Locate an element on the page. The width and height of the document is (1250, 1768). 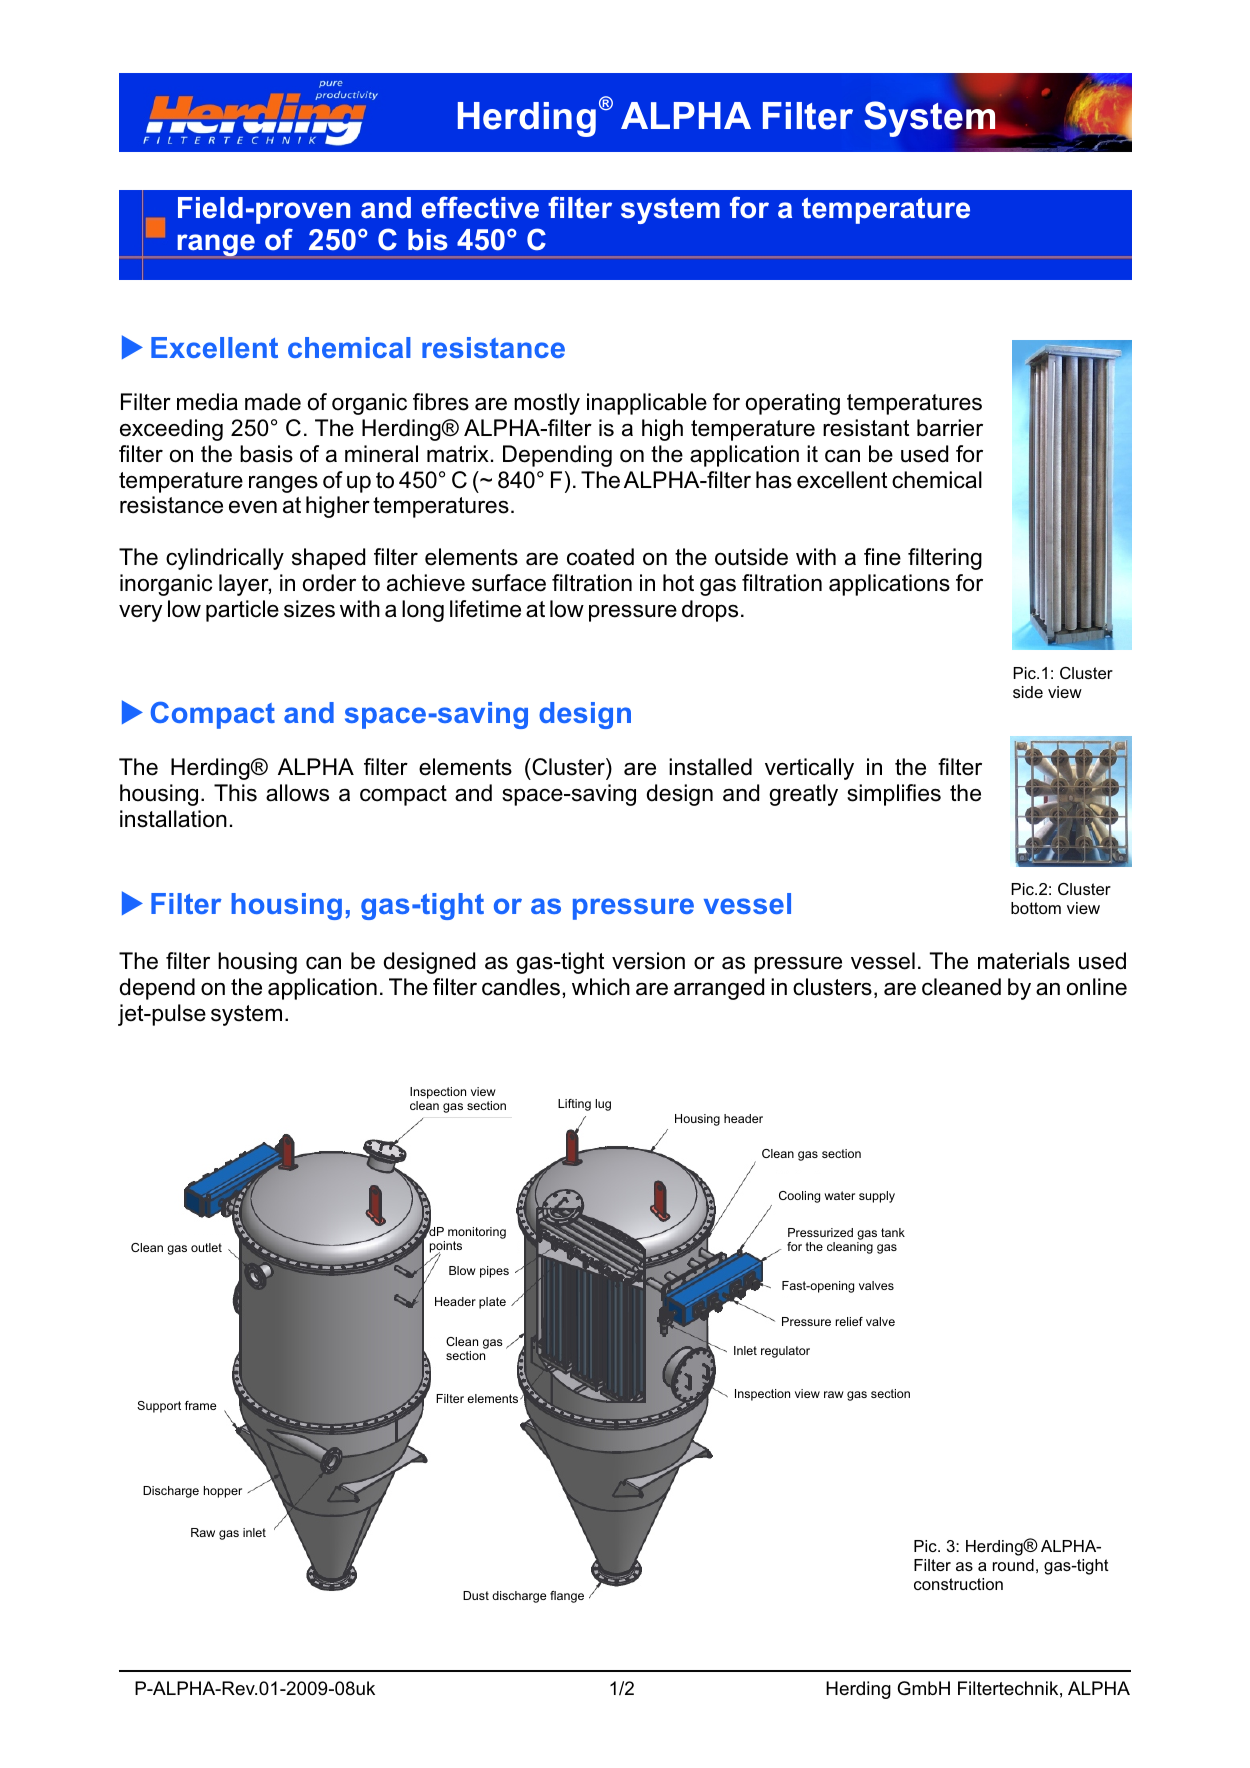
barrier is located at coordinates (950, 428).
